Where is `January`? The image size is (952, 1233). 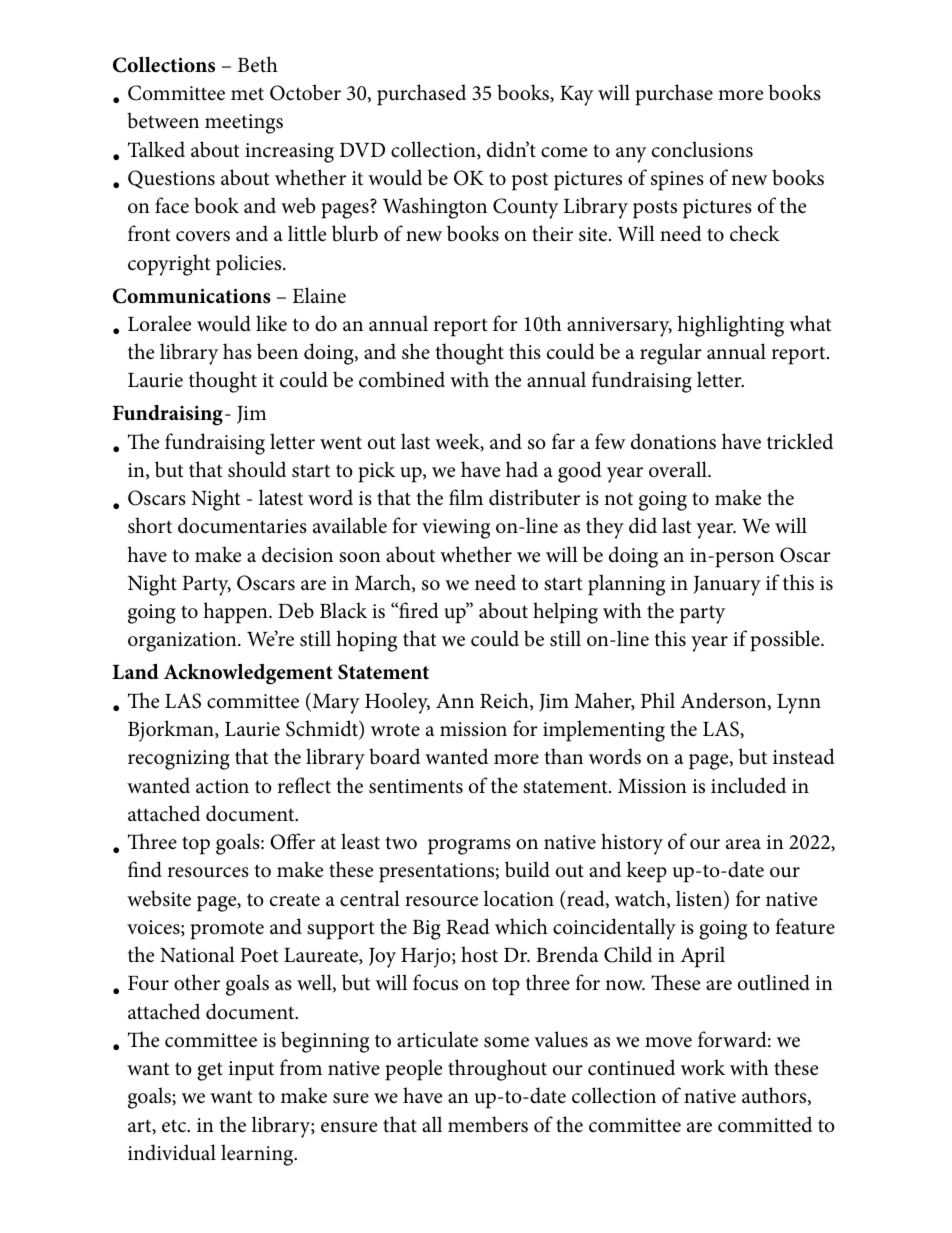 January is located at coordinates (727, 586).
